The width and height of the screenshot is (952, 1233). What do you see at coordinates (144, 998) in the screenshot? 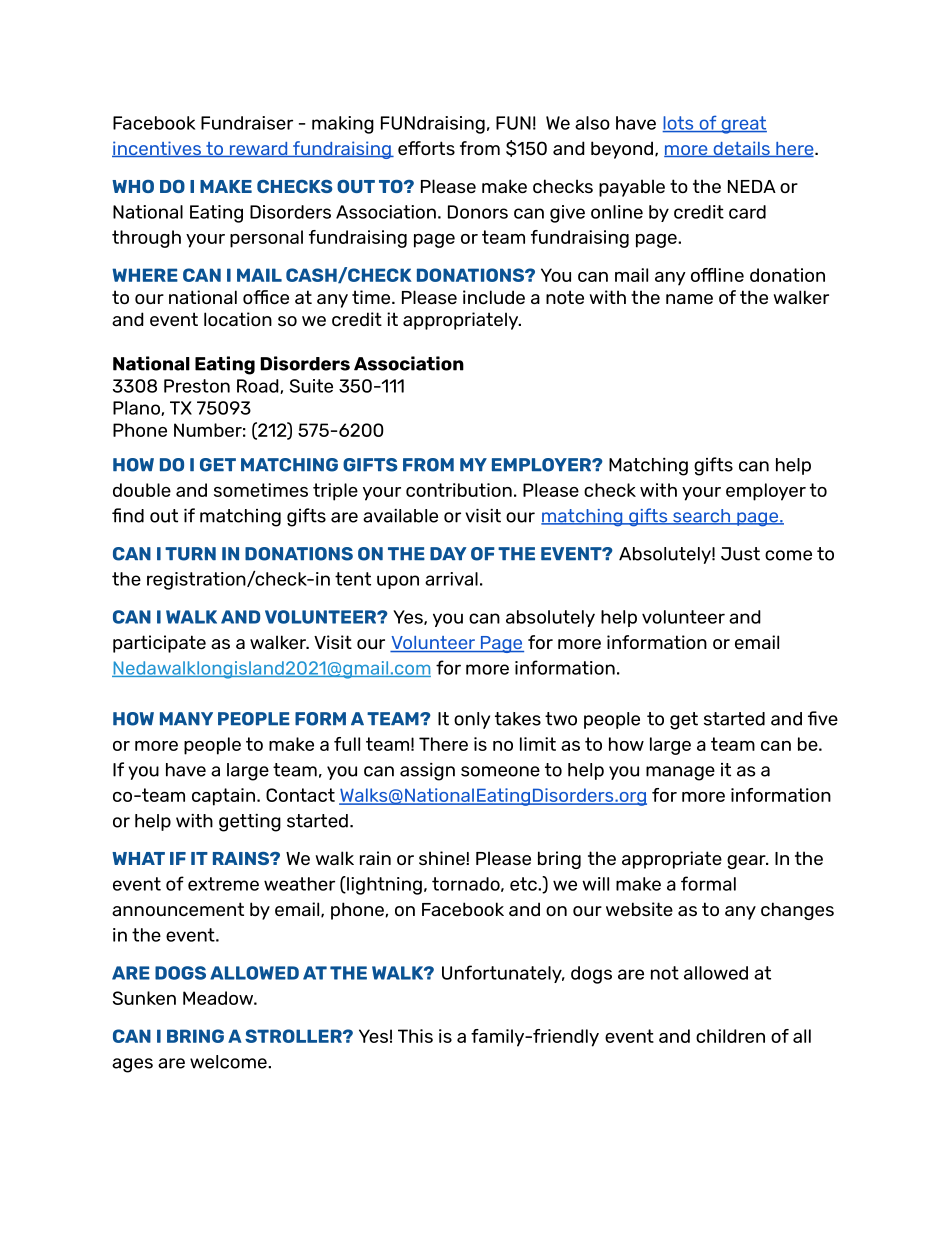
I see `Sunken` at bounding box center [144, 998].
